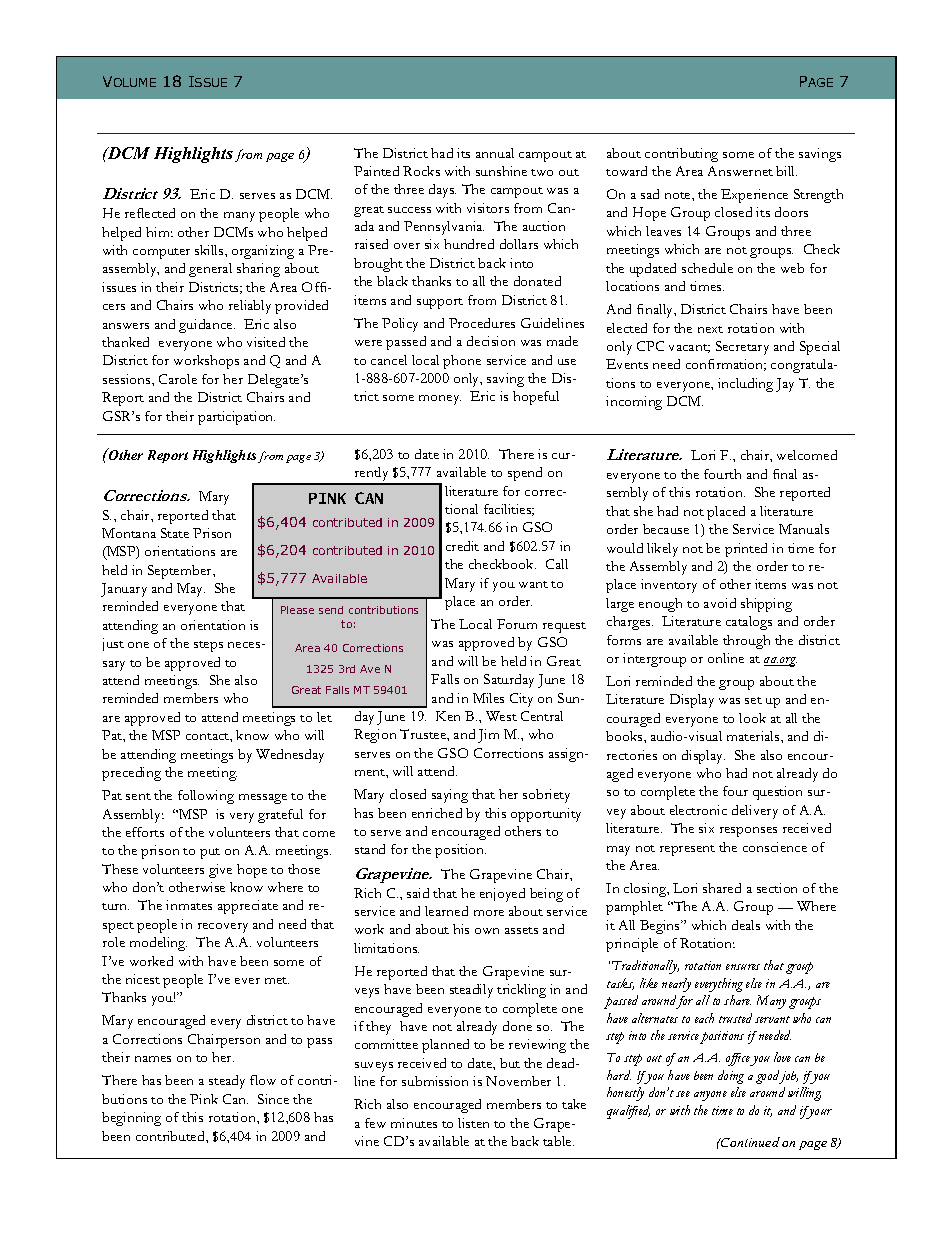 The height and width of the image is (1233, 952). I want to click on money, so click(440, 400).
